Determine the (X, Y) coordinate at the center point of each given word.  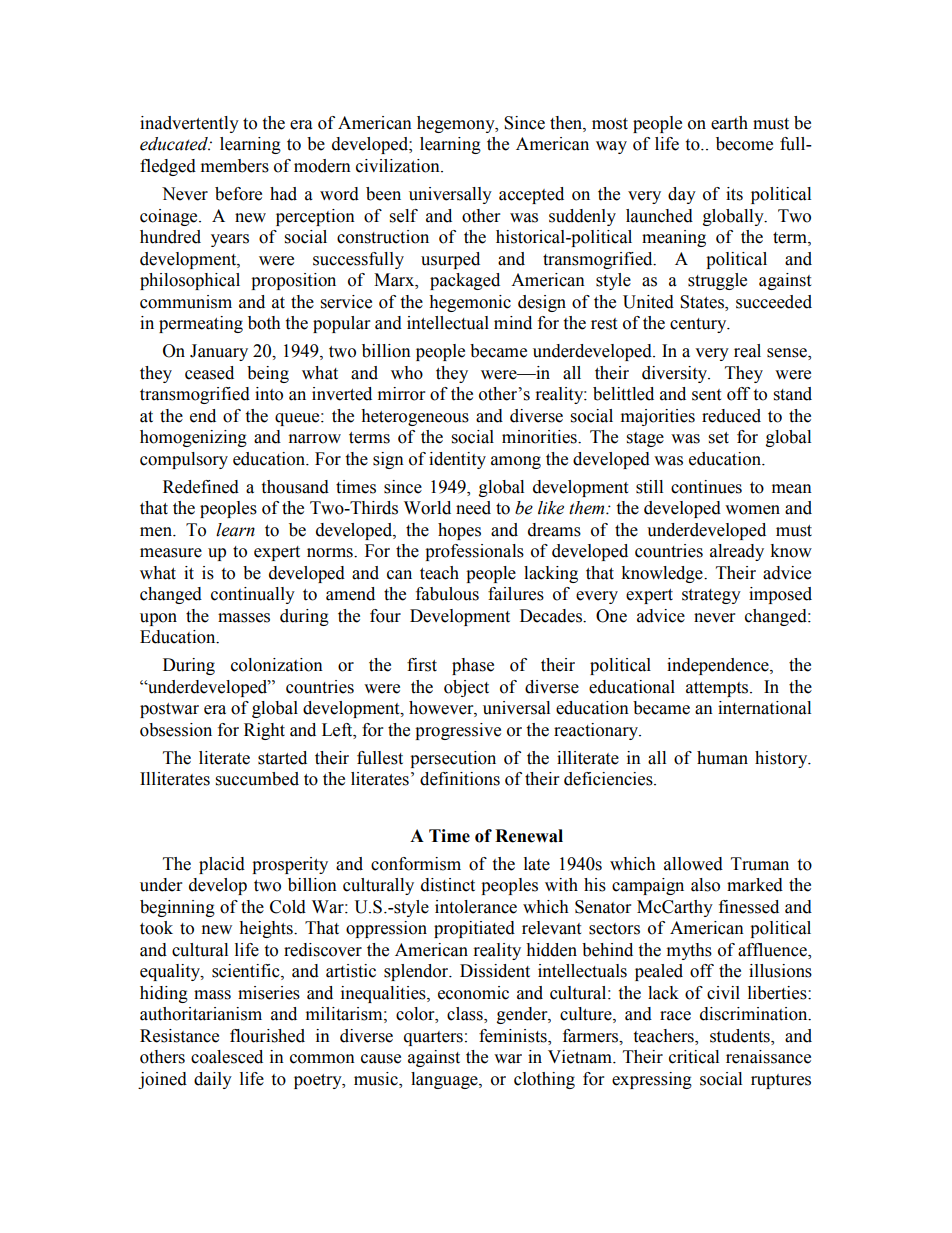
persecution (453, 759)
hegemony (457, 124)
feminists (514, 1036)
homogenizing (193, 438)
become (744, 144)
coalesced (227, 1057)
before (238, 194)
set (719, 438)
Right (264, 731)
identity (457, 460)
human (722, 758)
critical (694, 1057)
